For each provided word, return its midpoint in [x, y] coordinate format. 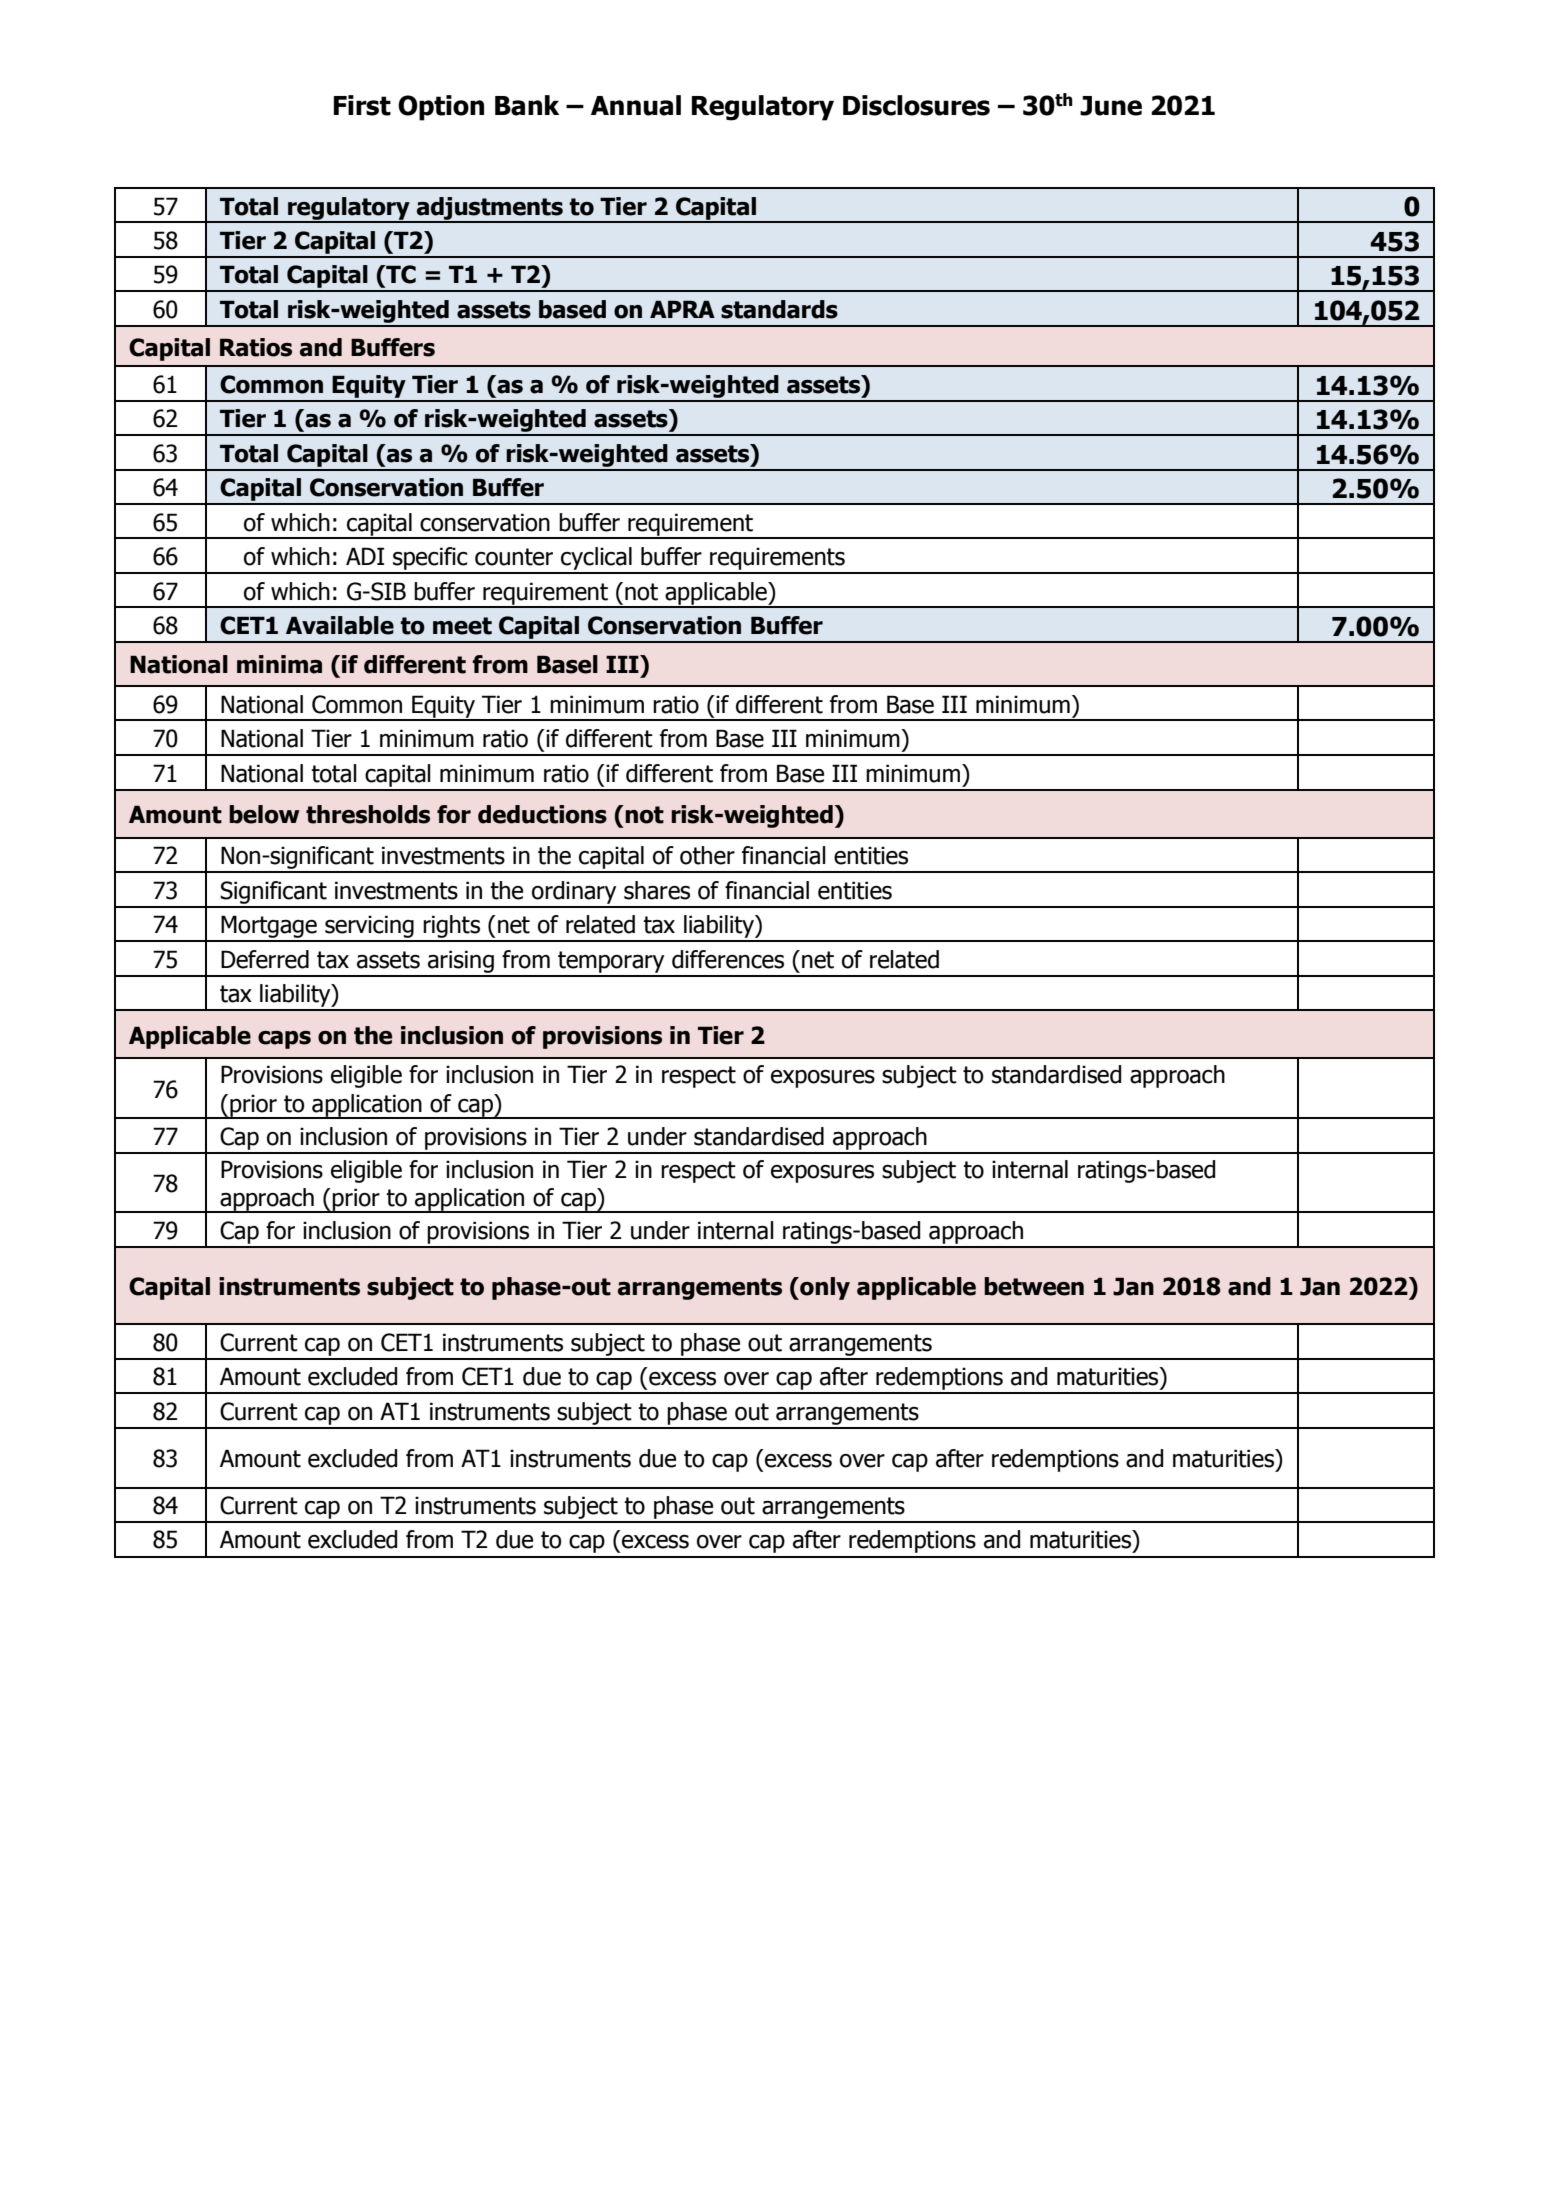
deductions [542, 814]
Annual [636, 105]
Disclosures [916, 105]
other [707, 855]
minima [279, 664]
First [362, 105]
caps [284, 1040]
